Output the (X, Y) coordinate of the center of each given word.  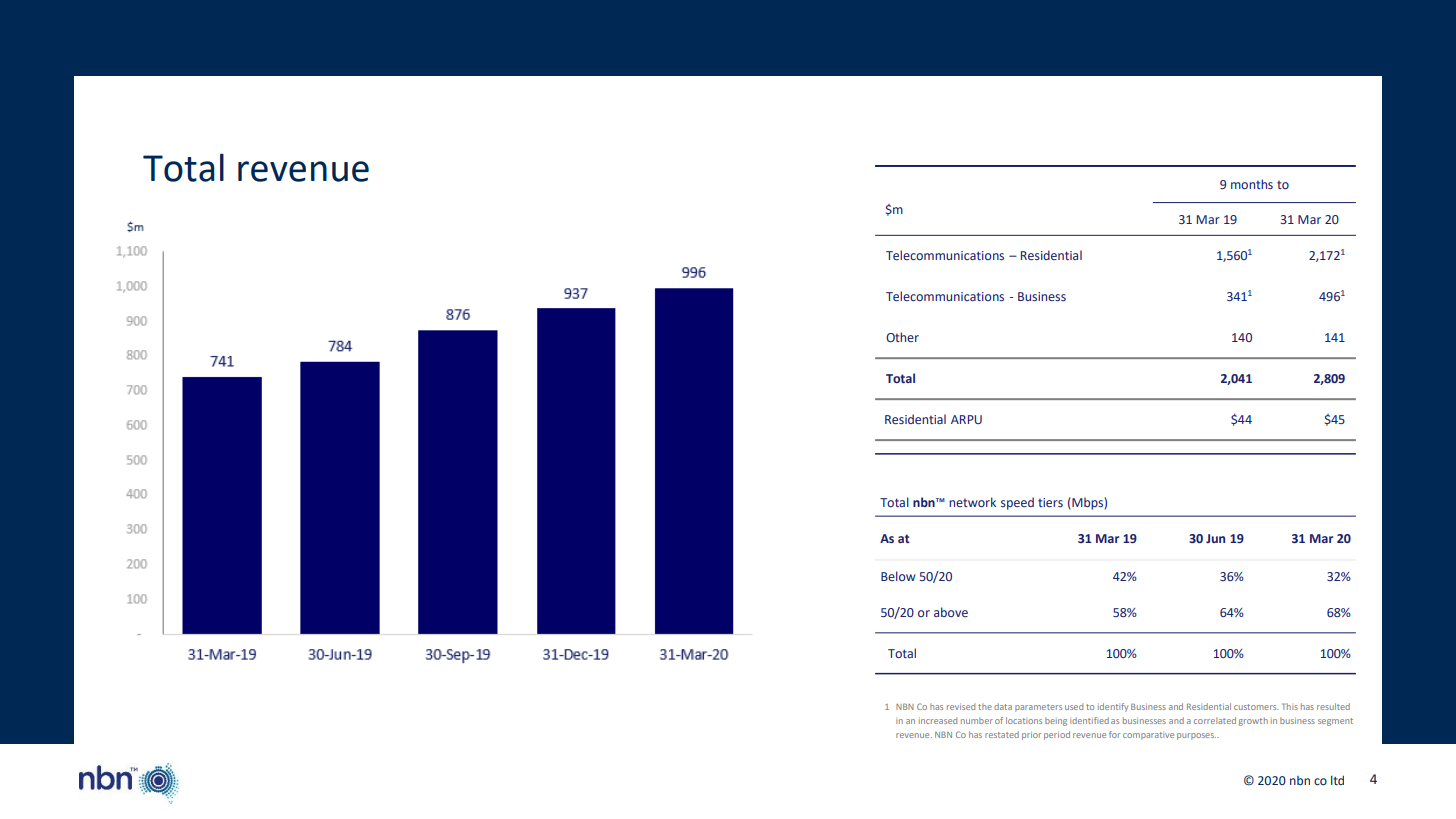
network (972, 502)
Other (902, 337)
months (1252, 184)
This (1290, 706)
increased (938, 720)
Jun (1215, 538)
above (951, 612)
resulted (1333, 706)
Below (898, 576)
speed (1017, 503)
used (1074, 706)
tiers (1050, 502)
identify (1113, 707)
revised (961, 706)
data (1003, 706)
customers (1256, 707)
